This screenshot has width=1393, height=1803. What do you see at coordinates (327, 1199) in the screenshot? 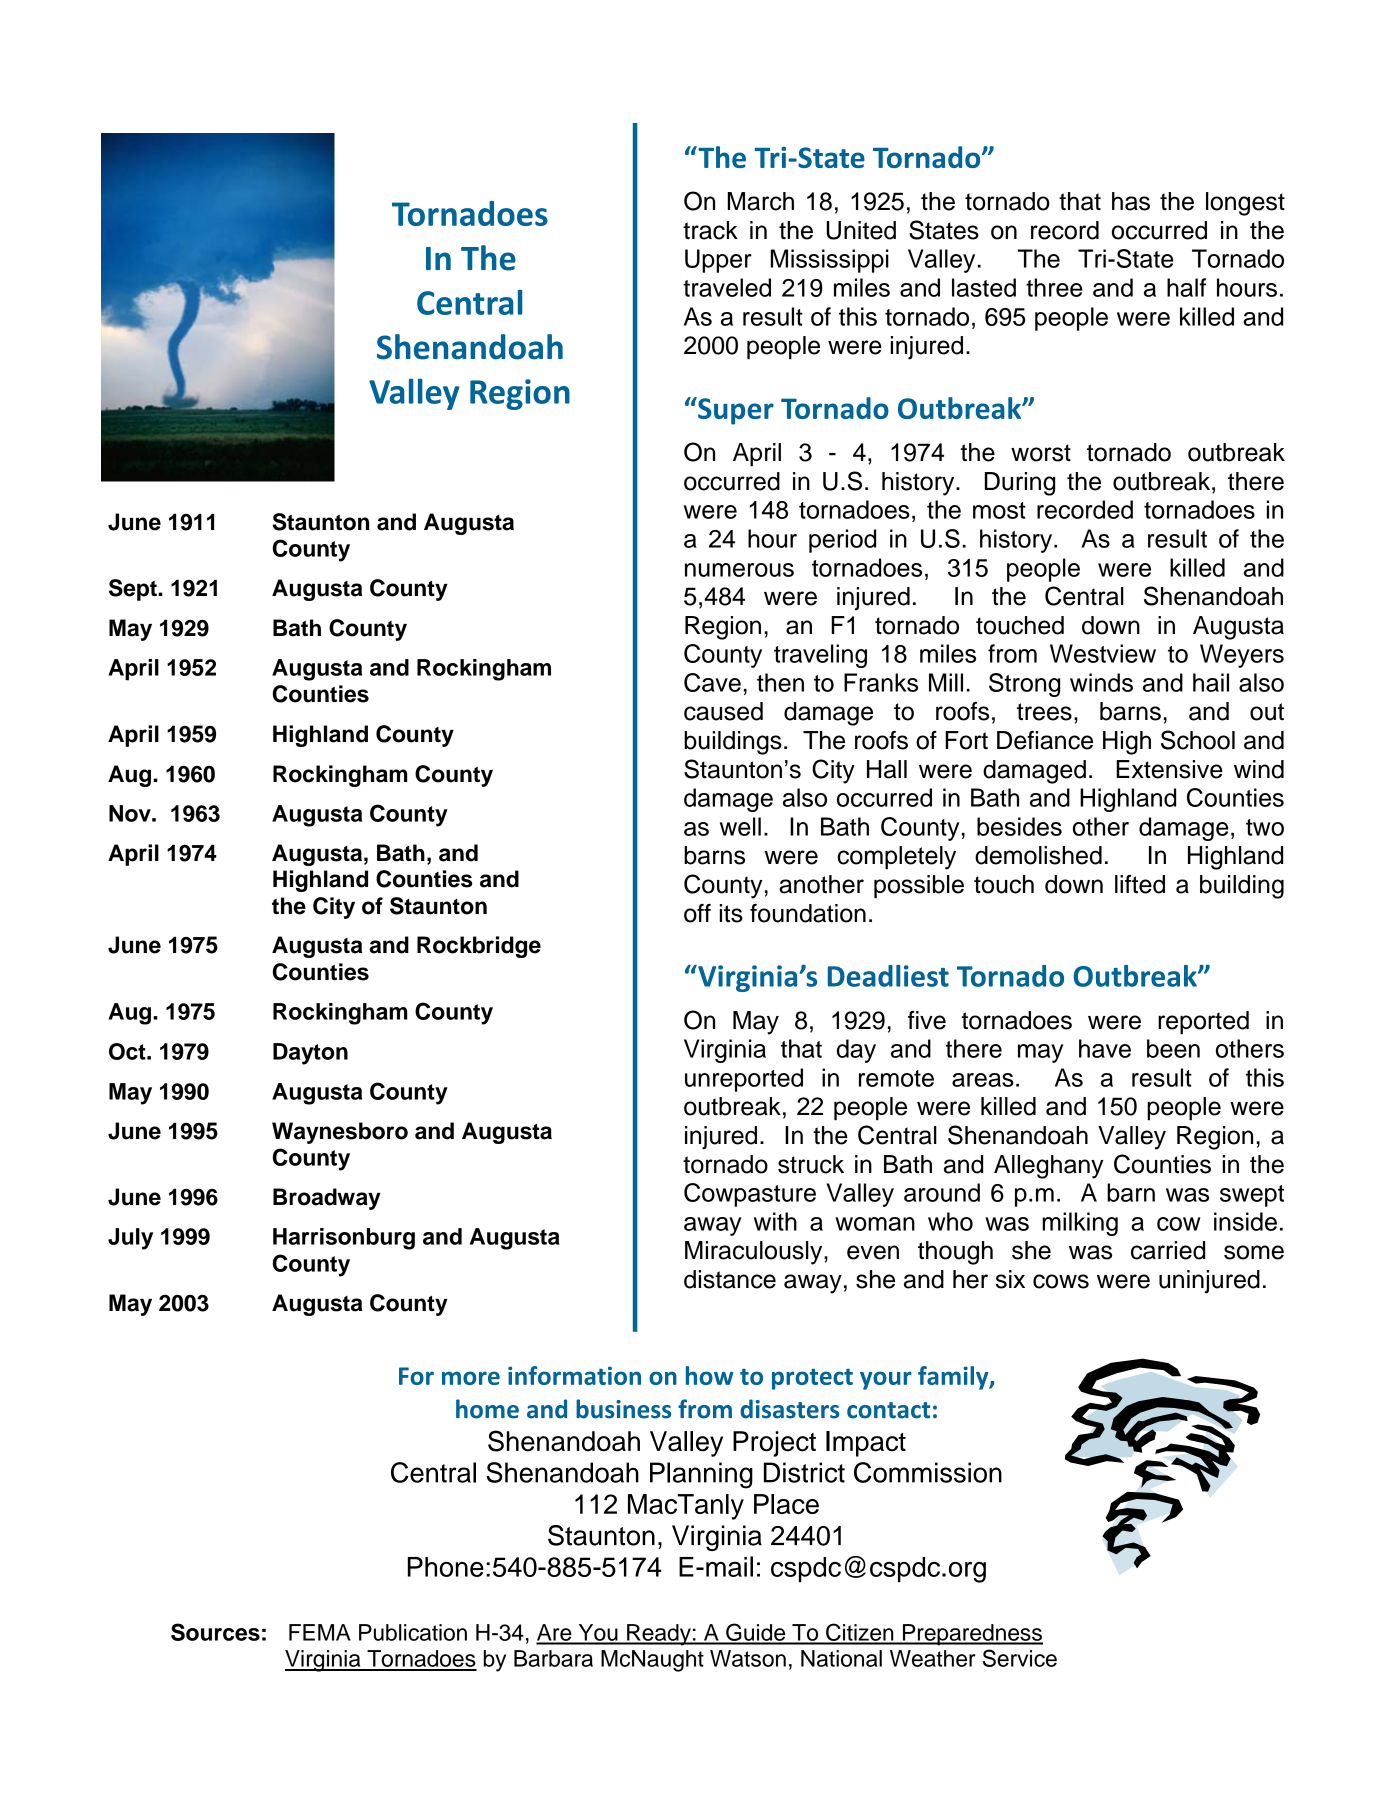
I see `Broadway` at bounding box center [327, 1199].
